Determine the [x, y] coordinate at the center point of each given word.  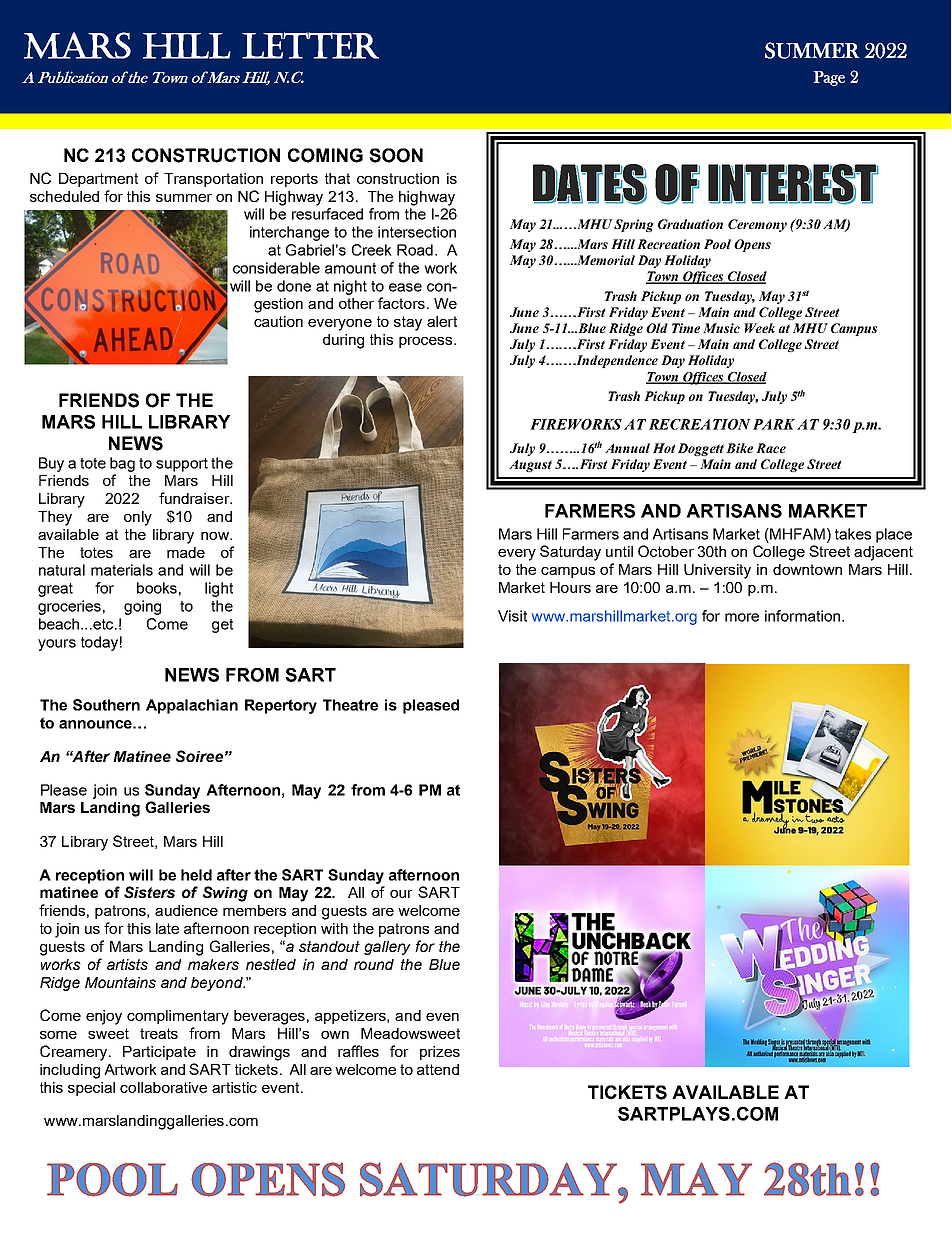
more [742, 617]
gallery [387, 948]
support [182, 465]
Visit [512, 616]
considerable [276, 268]
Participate [159, 1053]
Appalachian [192, 706]
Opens [752, 245]
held [196, 875]
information [802, 616]
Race [771, 448]
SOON [396, 155]
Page [829, 78]
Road [415, 250]
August [530, 465]
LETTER [310, 45]
